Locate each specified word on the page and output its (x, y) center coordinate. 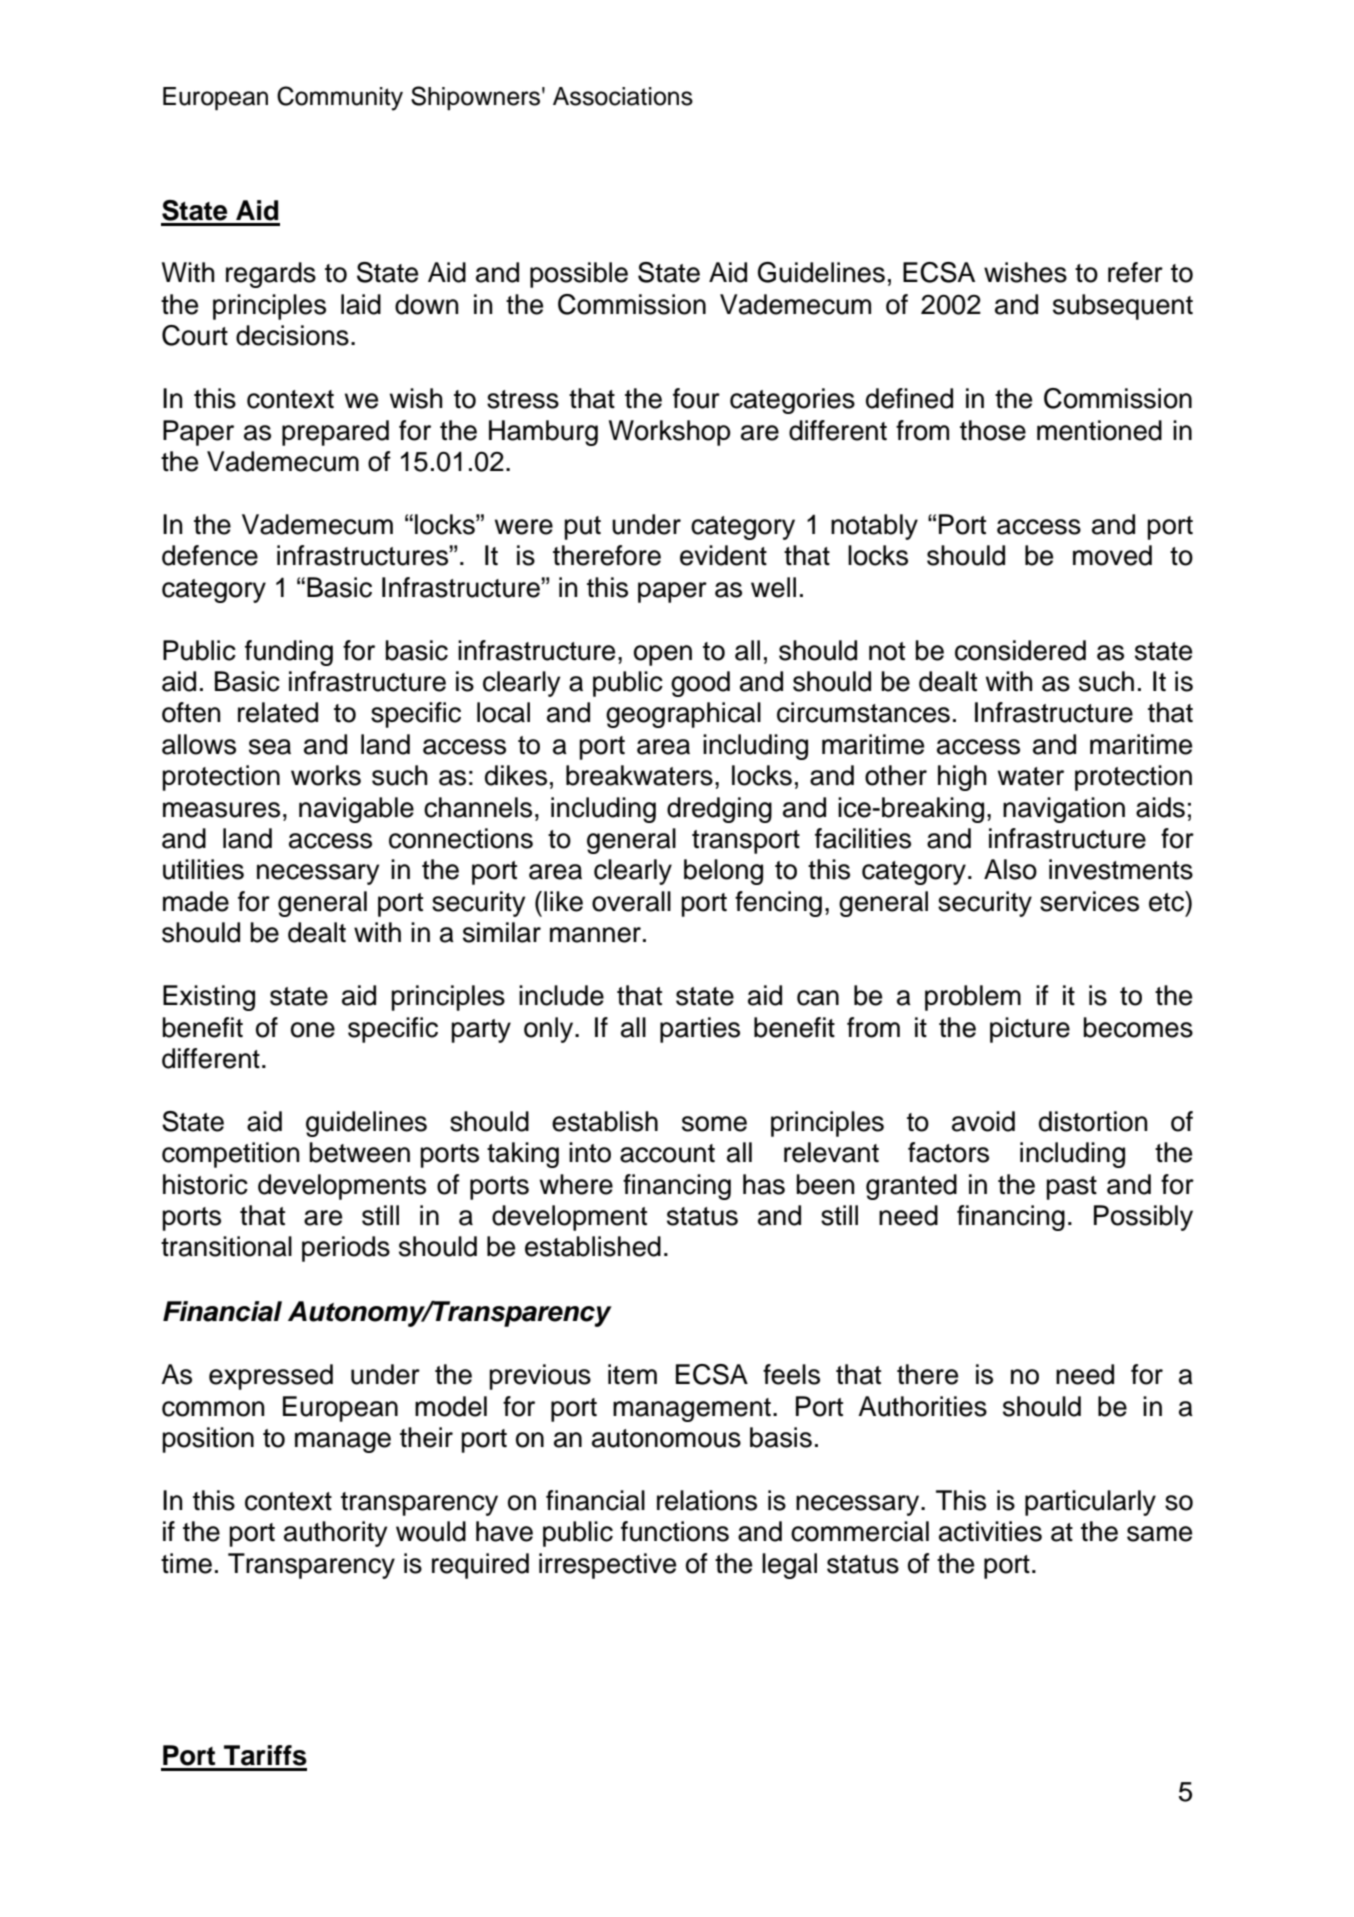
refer (1135, 272)
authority (336, 1534)
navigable (356, 810)
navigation (1064, 810)
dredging (719, 810)
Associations (623, 96)
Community (340, 98)
